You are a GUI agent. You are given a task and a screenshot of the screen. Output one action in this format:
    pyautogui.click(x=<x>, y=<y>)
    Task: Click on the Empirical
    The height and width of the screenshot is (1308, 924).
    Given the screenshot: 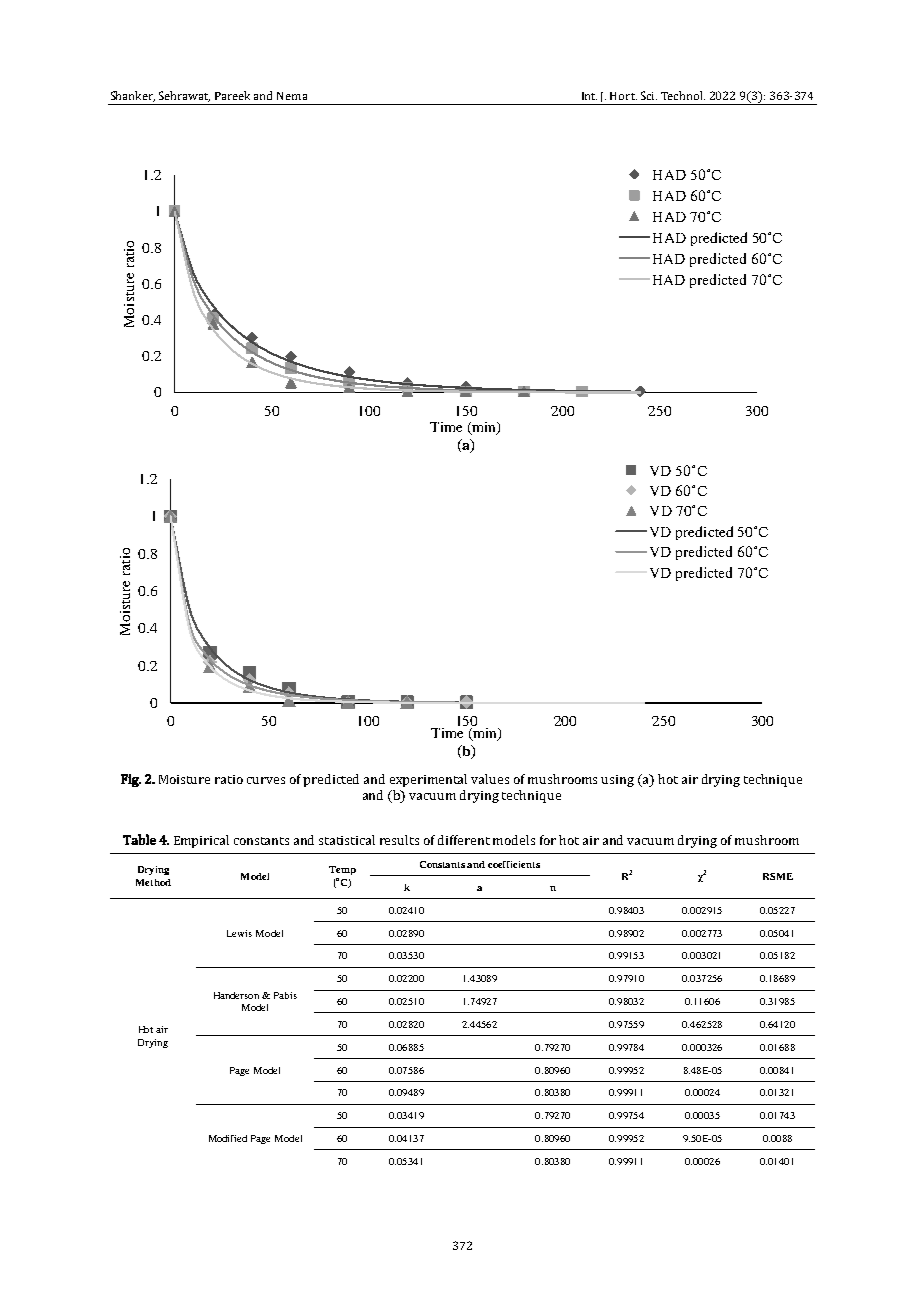 What is the action you would take?
    pyautogui.click(x=201, y=841)
